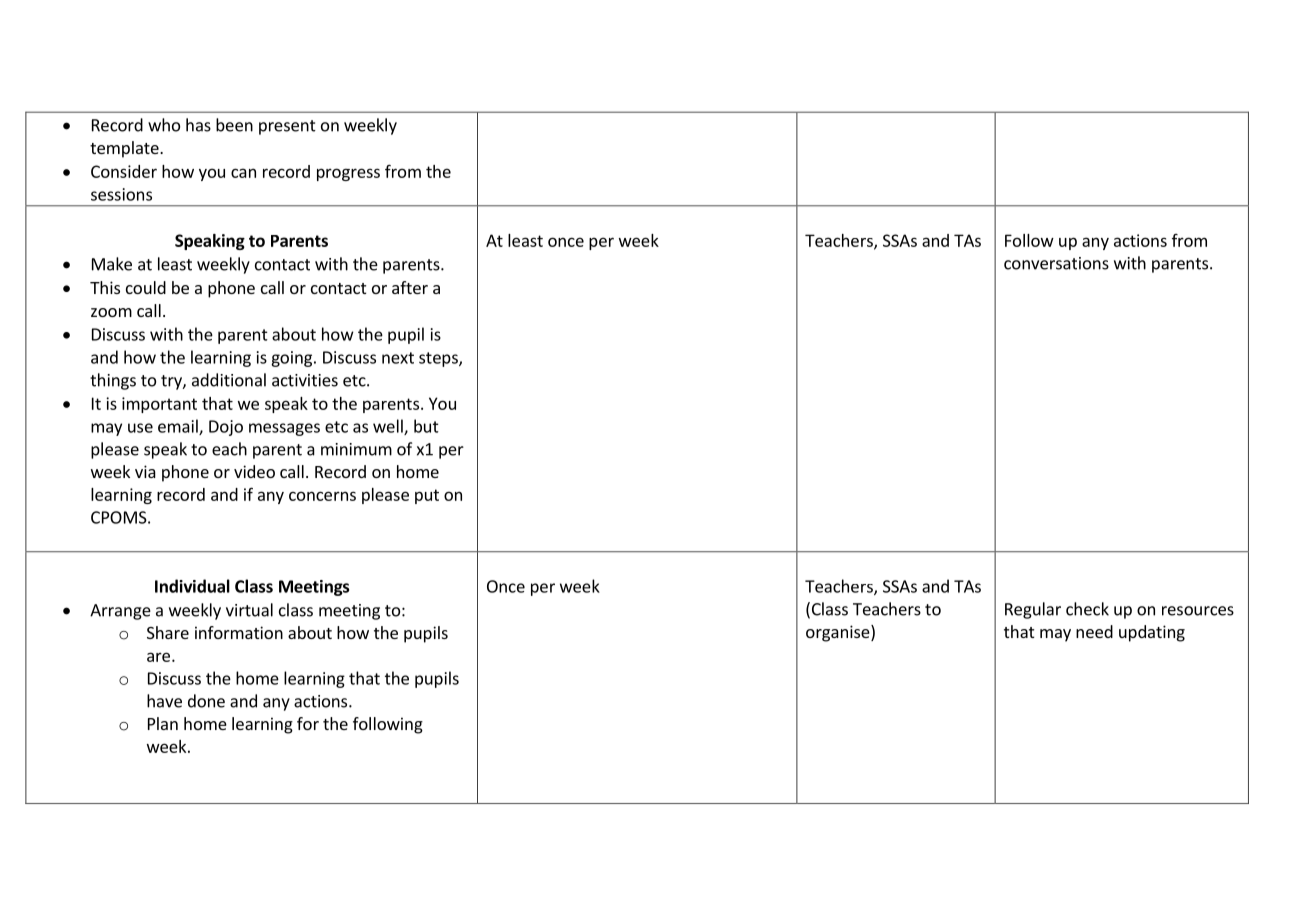 The image size is (1308, 924). I want to click on been, so click(234, 125).
